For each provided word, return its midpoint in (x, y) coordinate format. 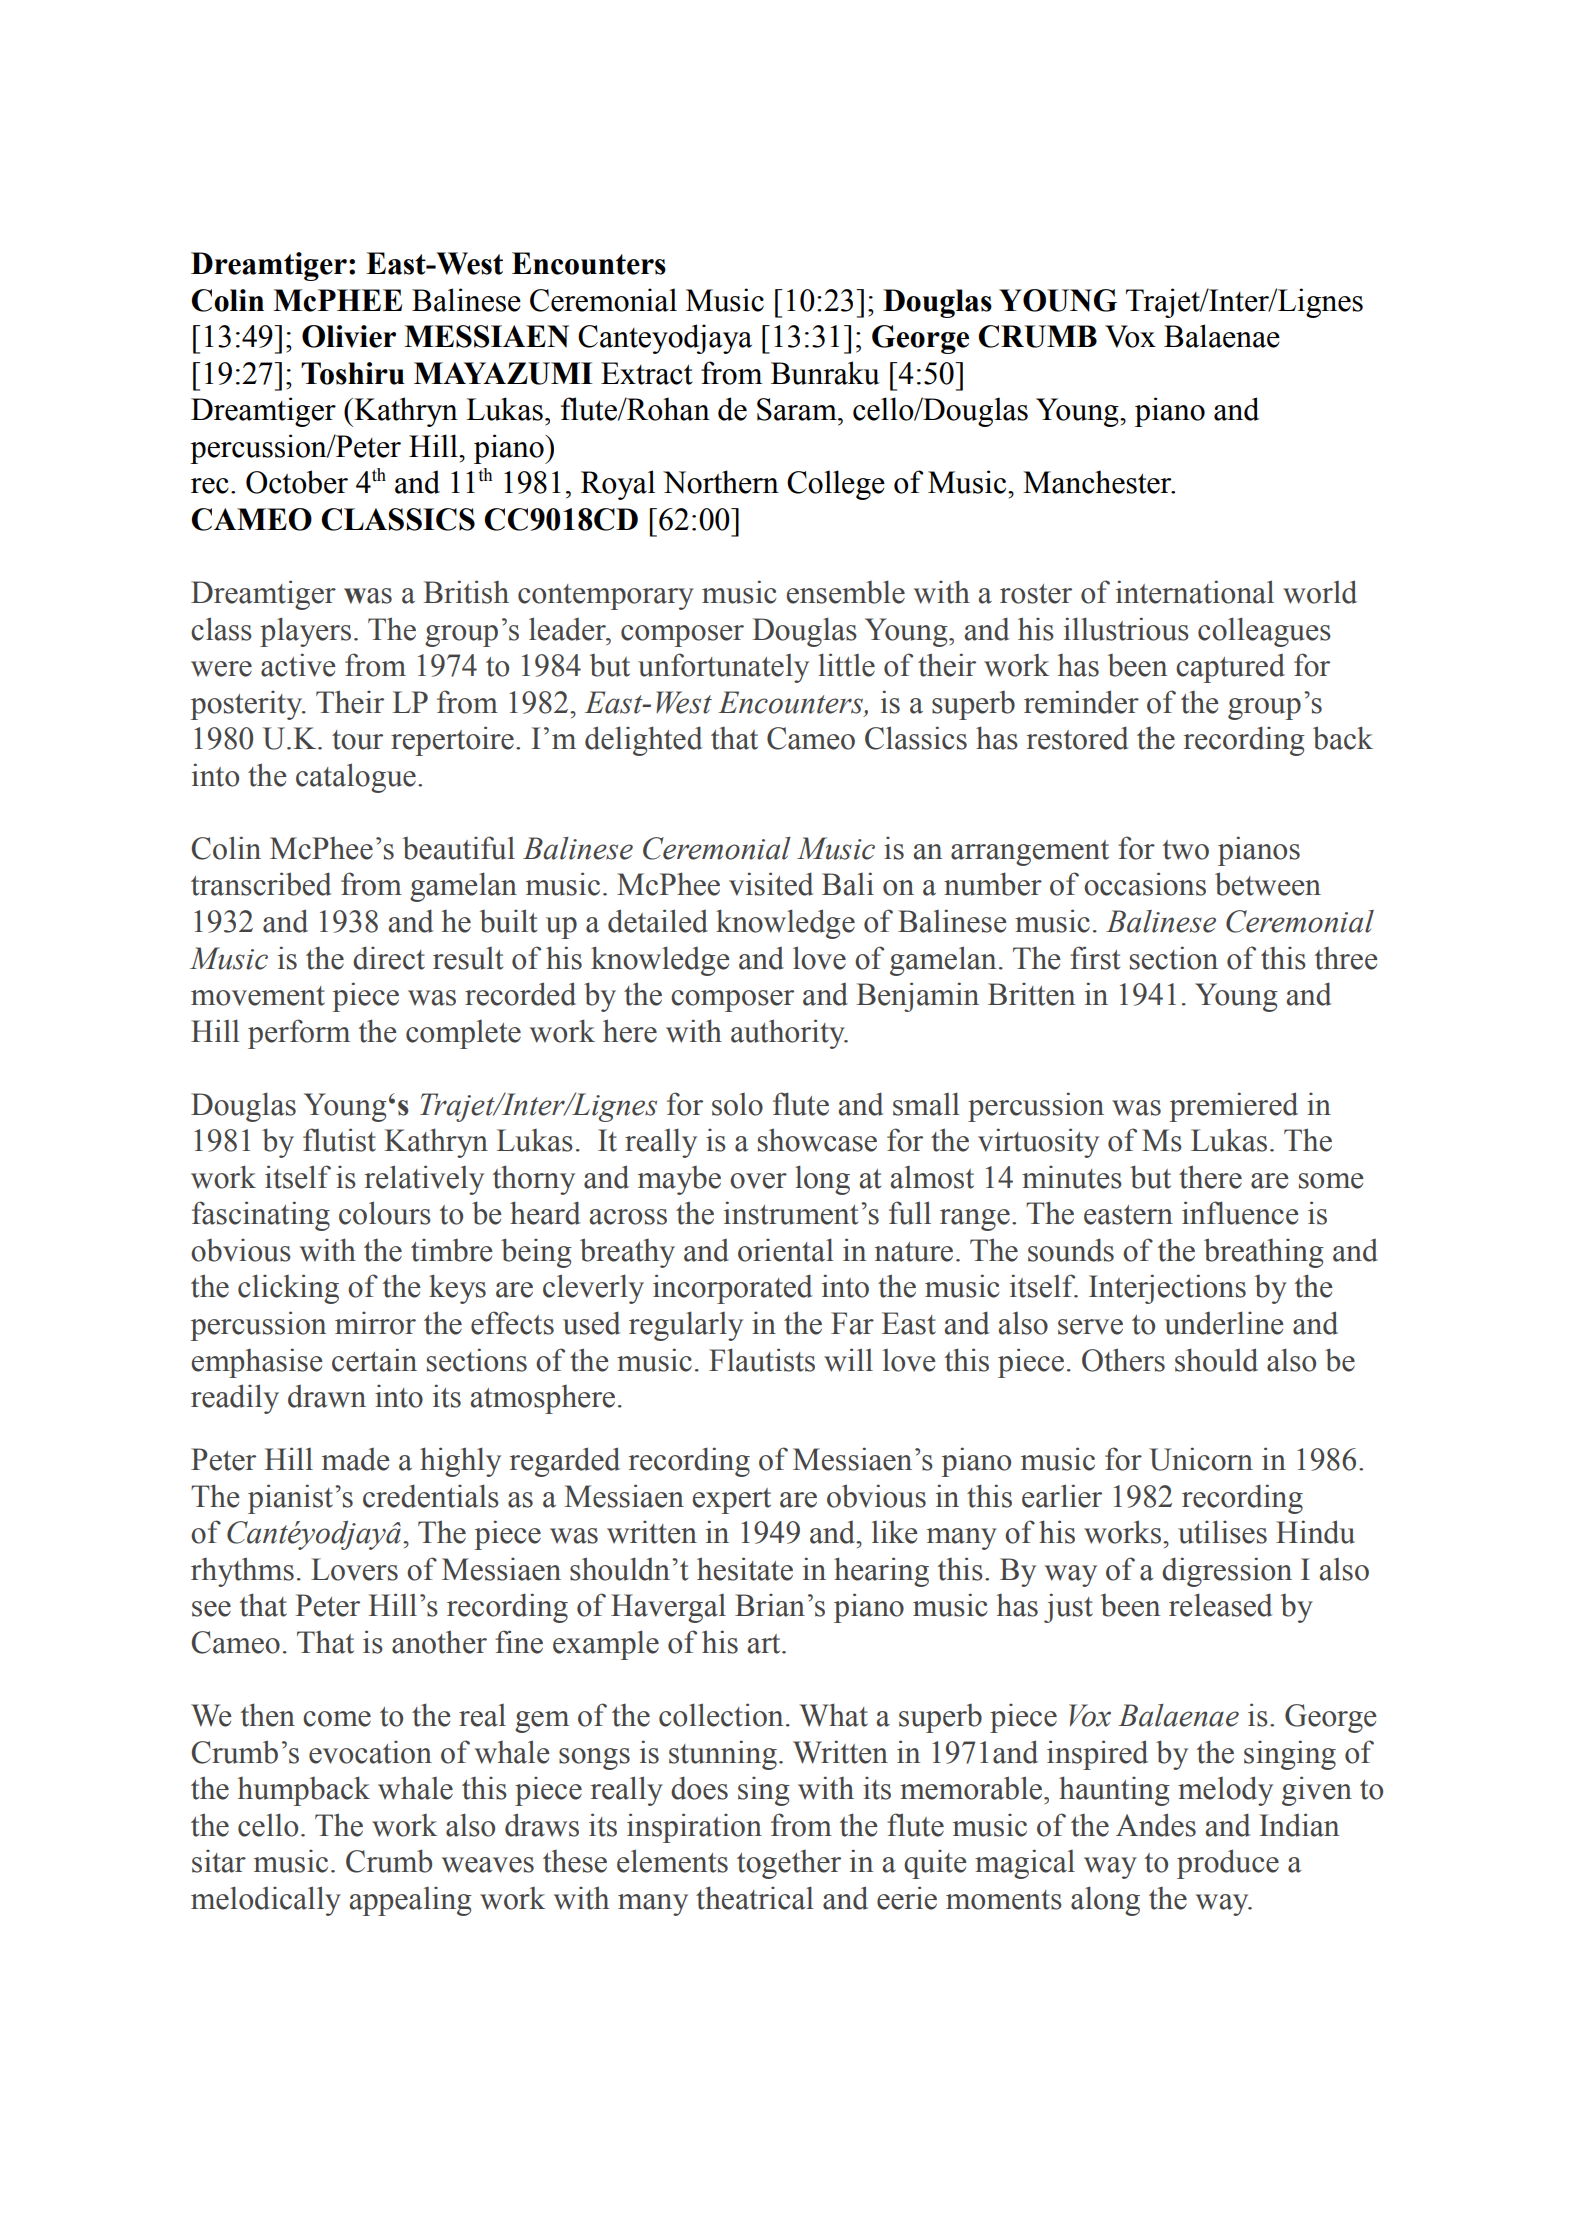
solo (737, 1104)
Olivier (349, 336)
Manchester (1098, 482)
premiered (1234, 1107)
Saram (798, 409)
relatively (424, 1180)
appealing (410, 1901)
